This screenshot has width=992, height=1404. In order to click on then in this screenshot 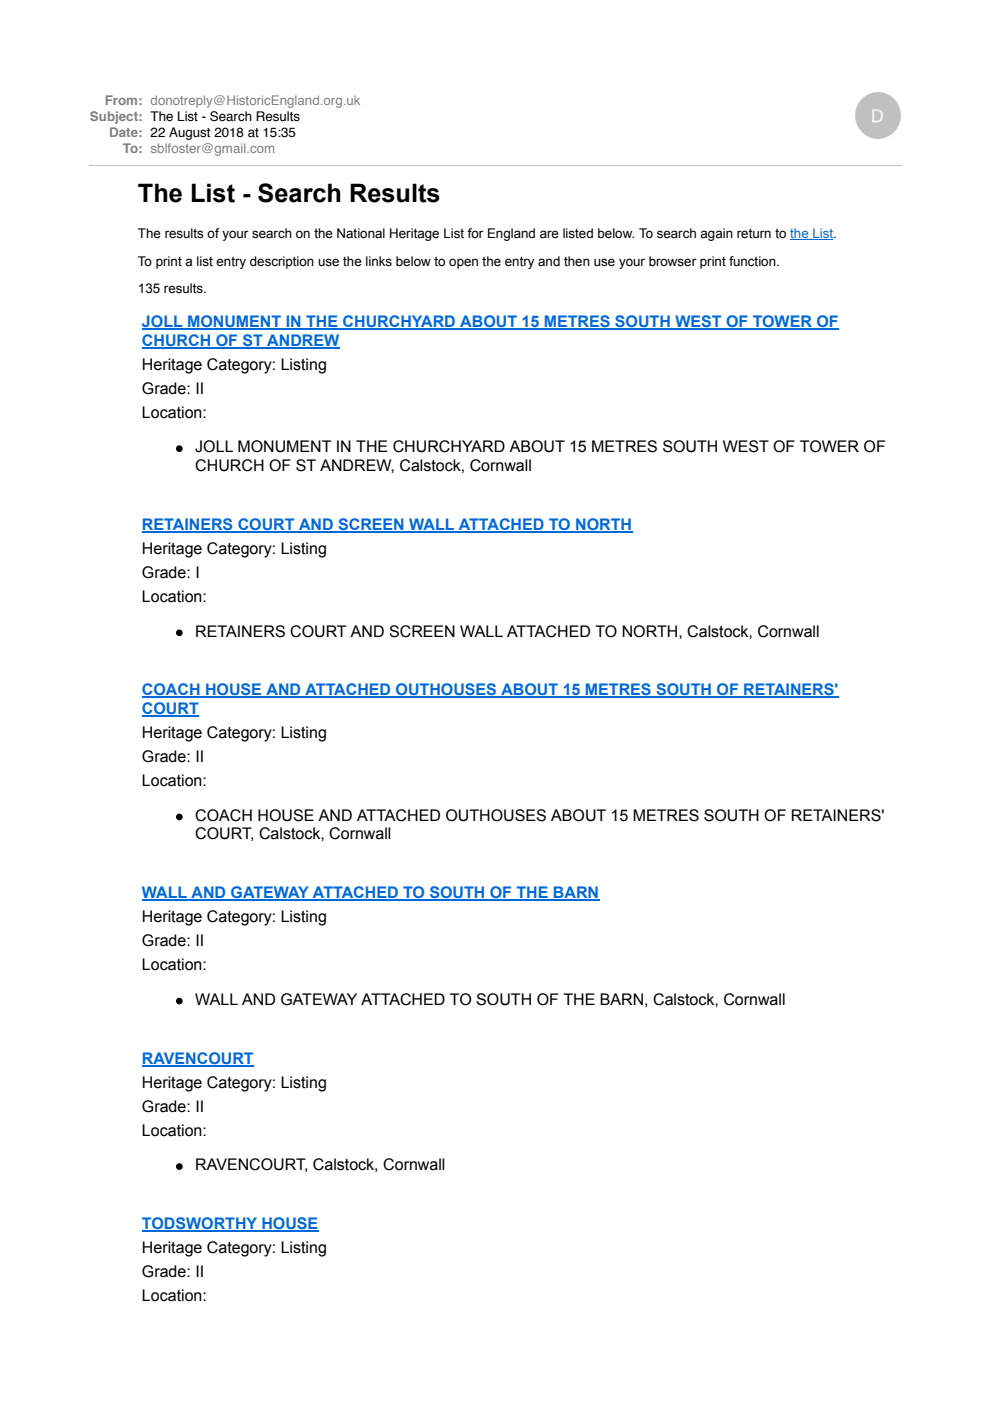, I will do `click(577, 261)`.
